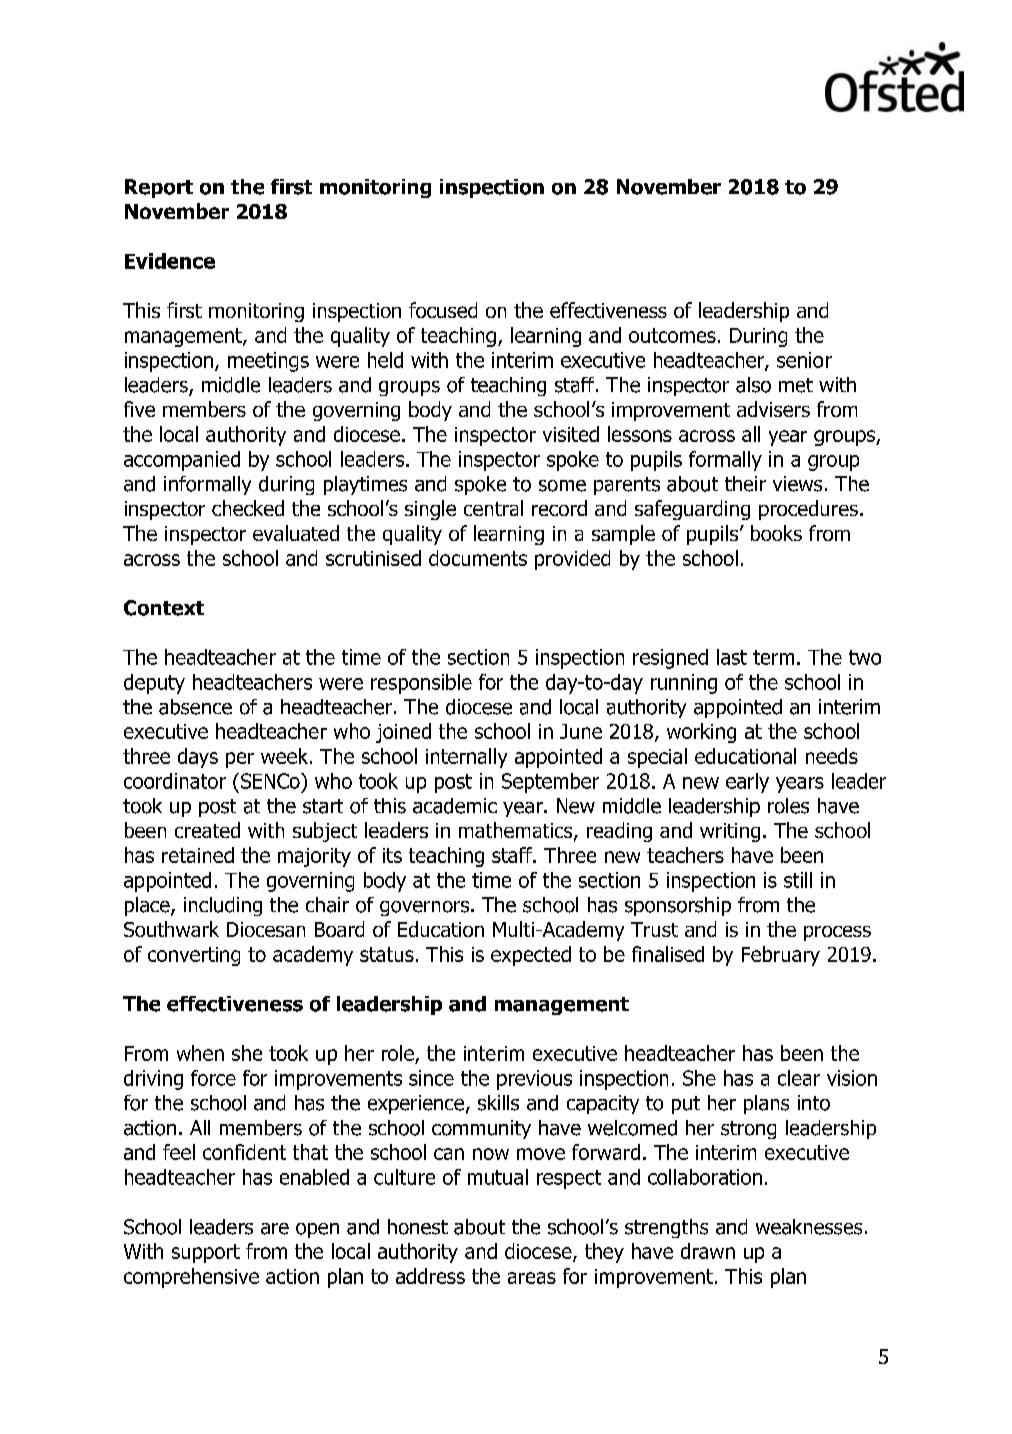 The image size is (1012, 1434). What do you see at coordinates (443, 310) in the screenshot?
I see `focused` at bounding box center [443, 310].
